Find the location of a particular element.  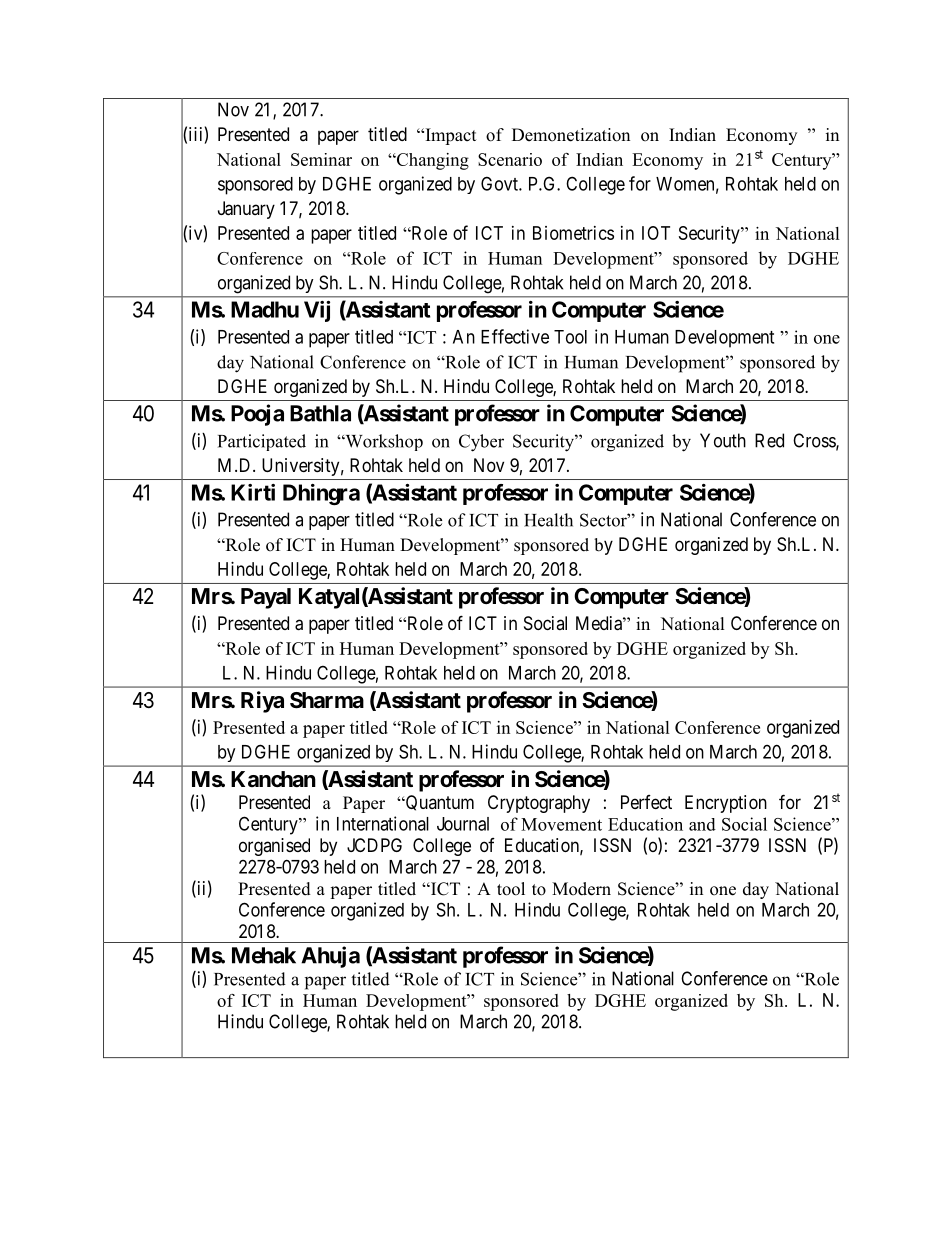

organised is located at coordinates (274, 847).
